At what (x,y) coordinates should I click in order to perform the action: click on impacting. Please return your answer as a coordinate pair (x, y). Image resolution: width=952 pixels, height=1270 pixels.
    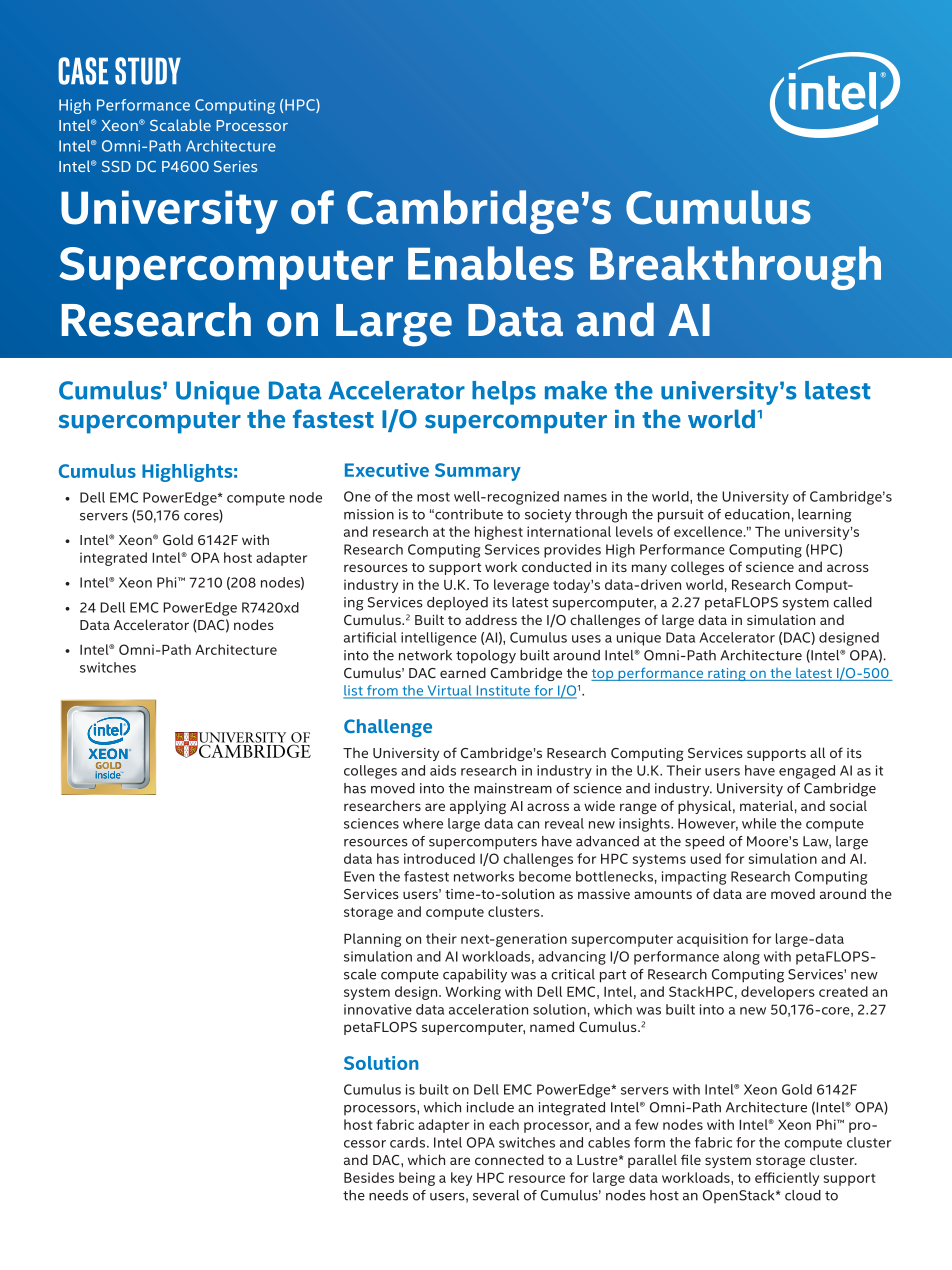
    Looking at the image, I should click on (694, 878).
